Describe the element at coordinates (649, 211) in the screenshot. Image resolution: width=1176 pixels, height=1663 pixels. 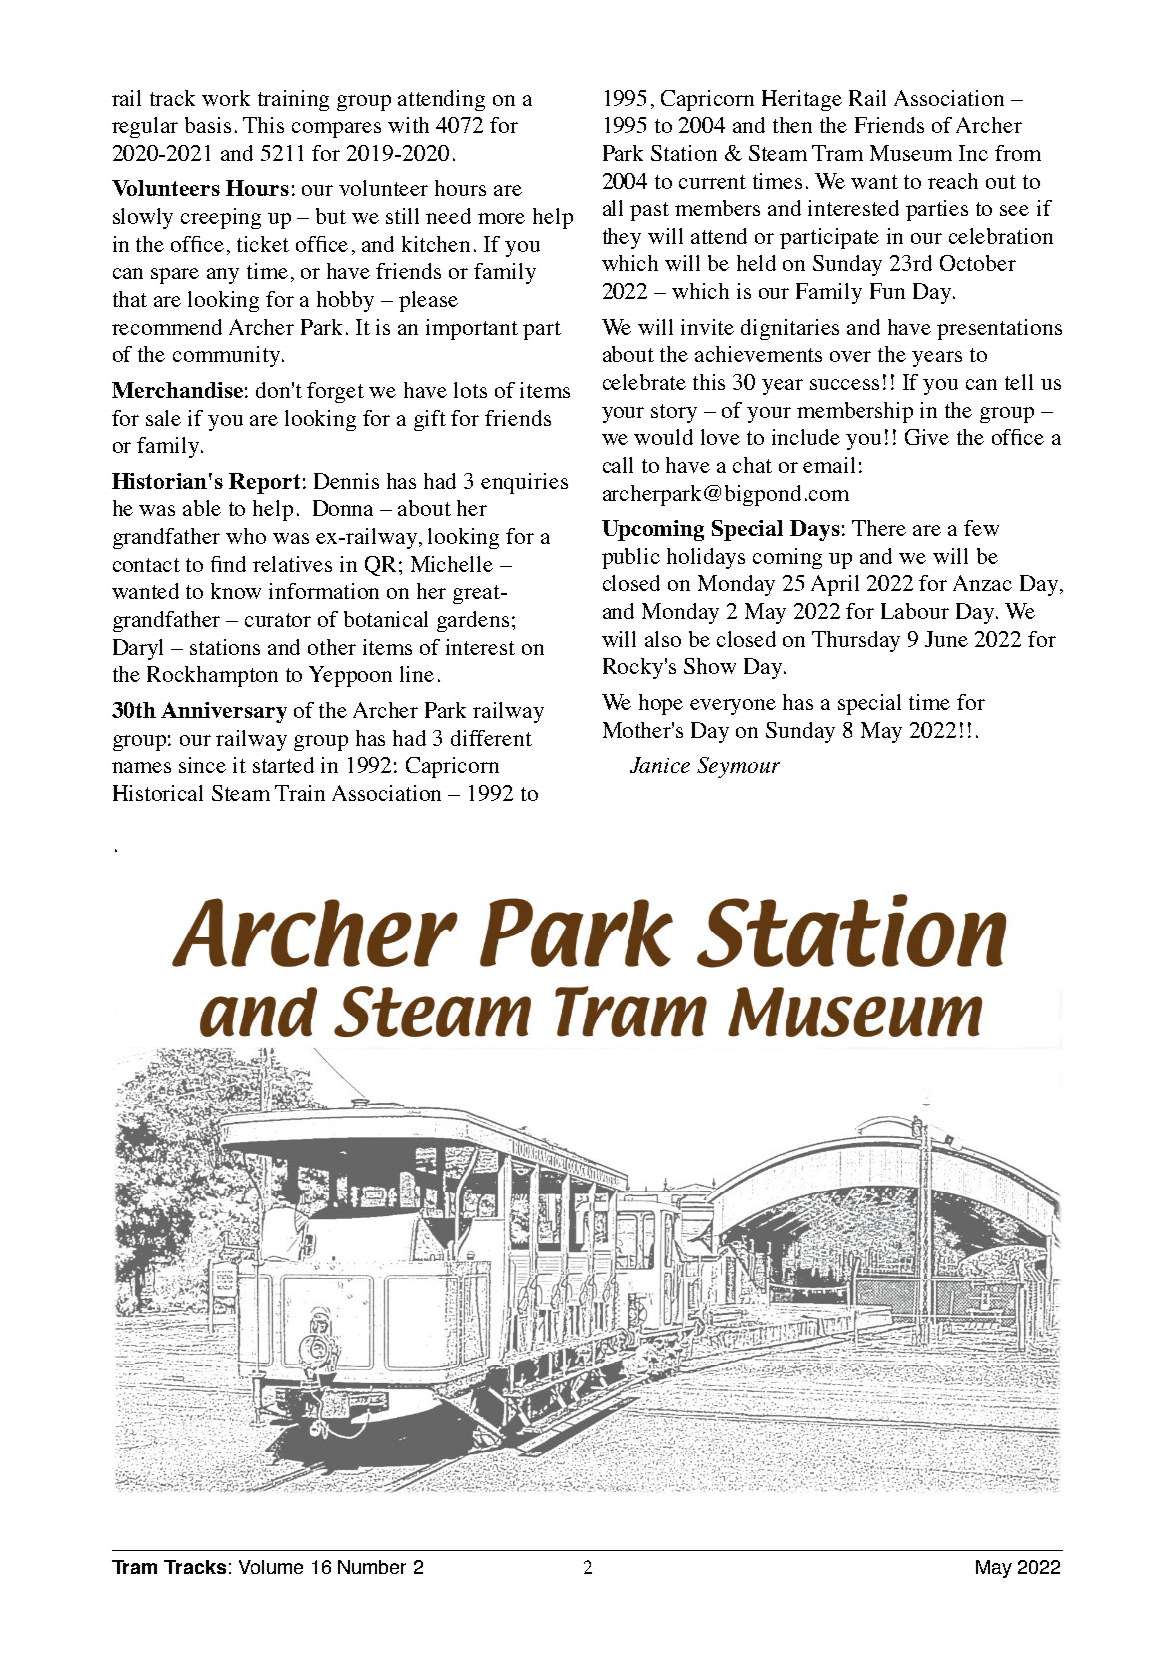
I see `past` at that location.
